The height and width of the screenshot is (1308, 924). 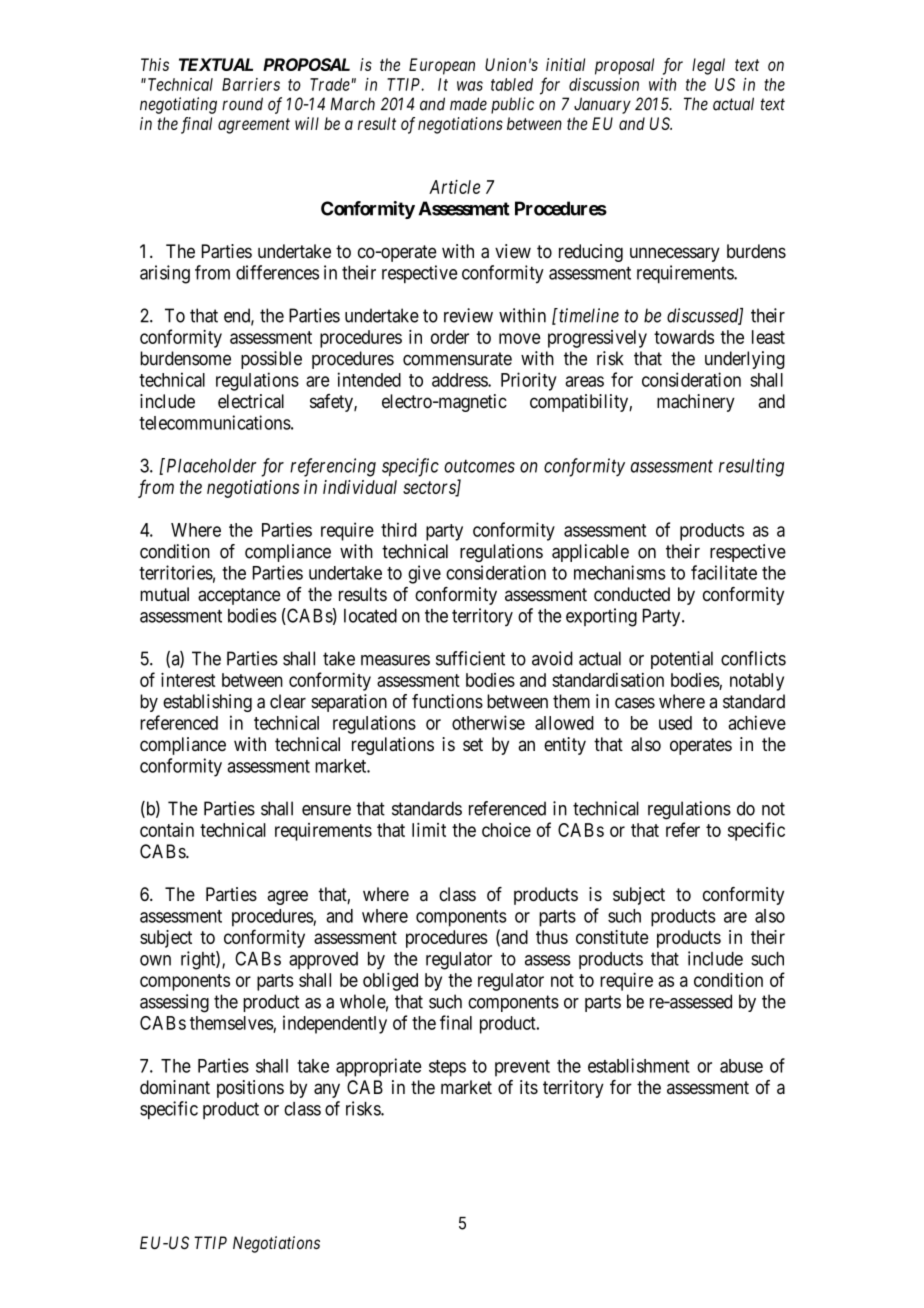 What do you see at coordinates (470, 658) in the screenshot?
I see `sufficient` at bounding box center [470, 658].
